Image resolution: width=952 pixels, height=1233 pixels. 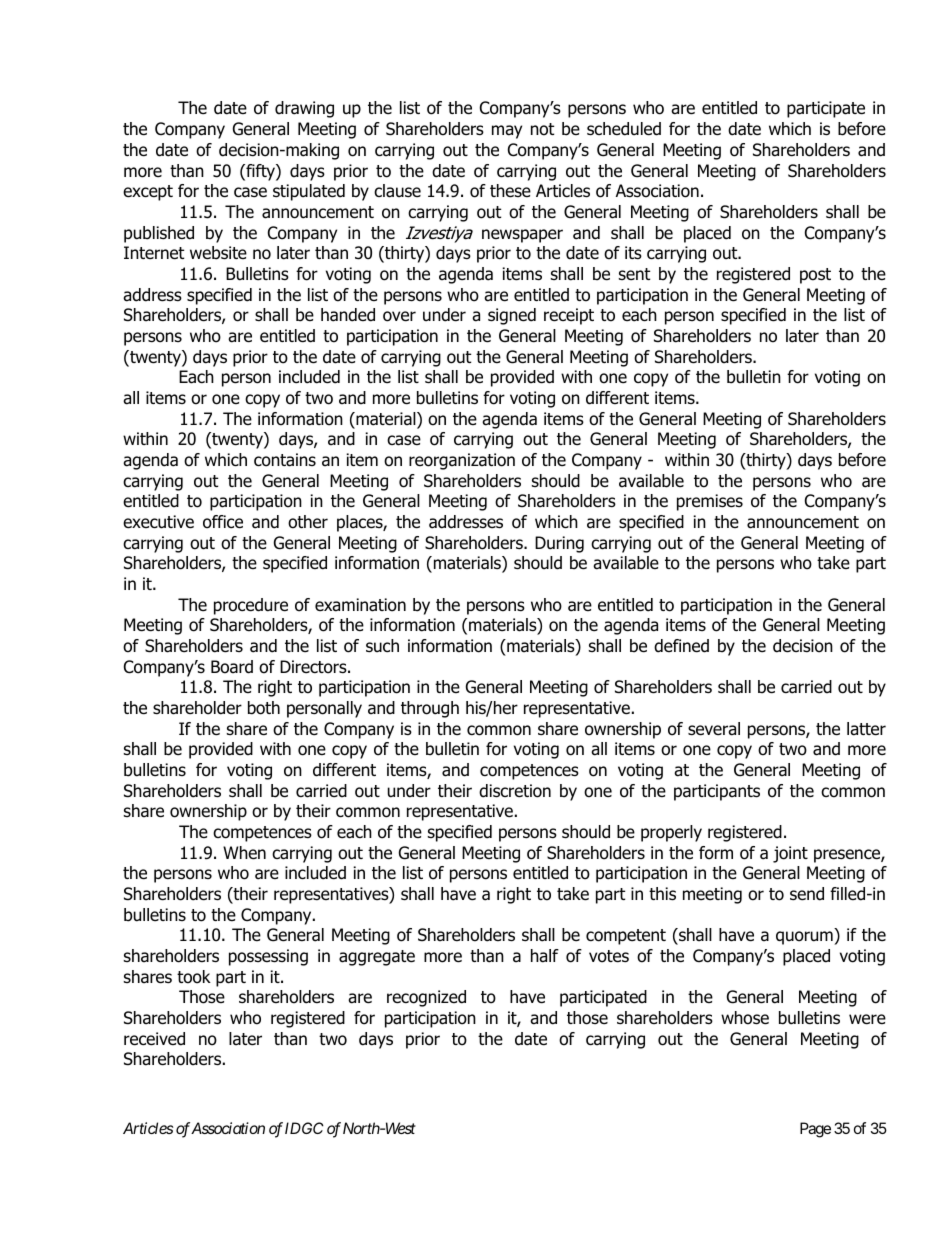 What do you see at coordinates (304, 109) in the document?
I see `drawing` at bounding box center [304, 109].
